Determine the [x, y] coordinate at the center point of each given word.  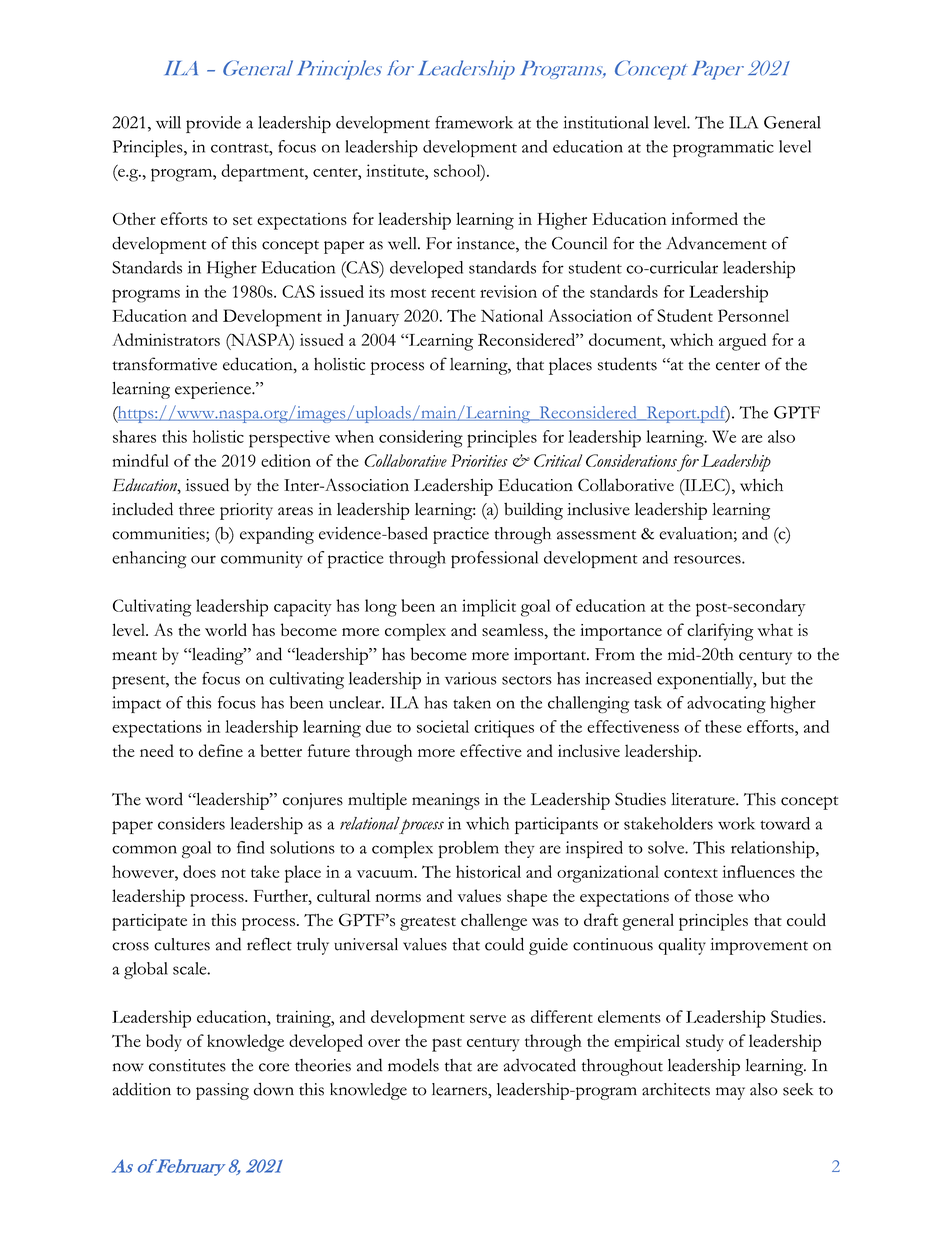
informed [704, 218]
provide [213, 124]
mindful [141, 460]
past [447, 1045]
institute [396, 170]
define [220, 750]
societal [443, 726]
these [723, 726]
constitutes [187, 1065]
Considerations [631, 460]
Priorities [479, 460]
